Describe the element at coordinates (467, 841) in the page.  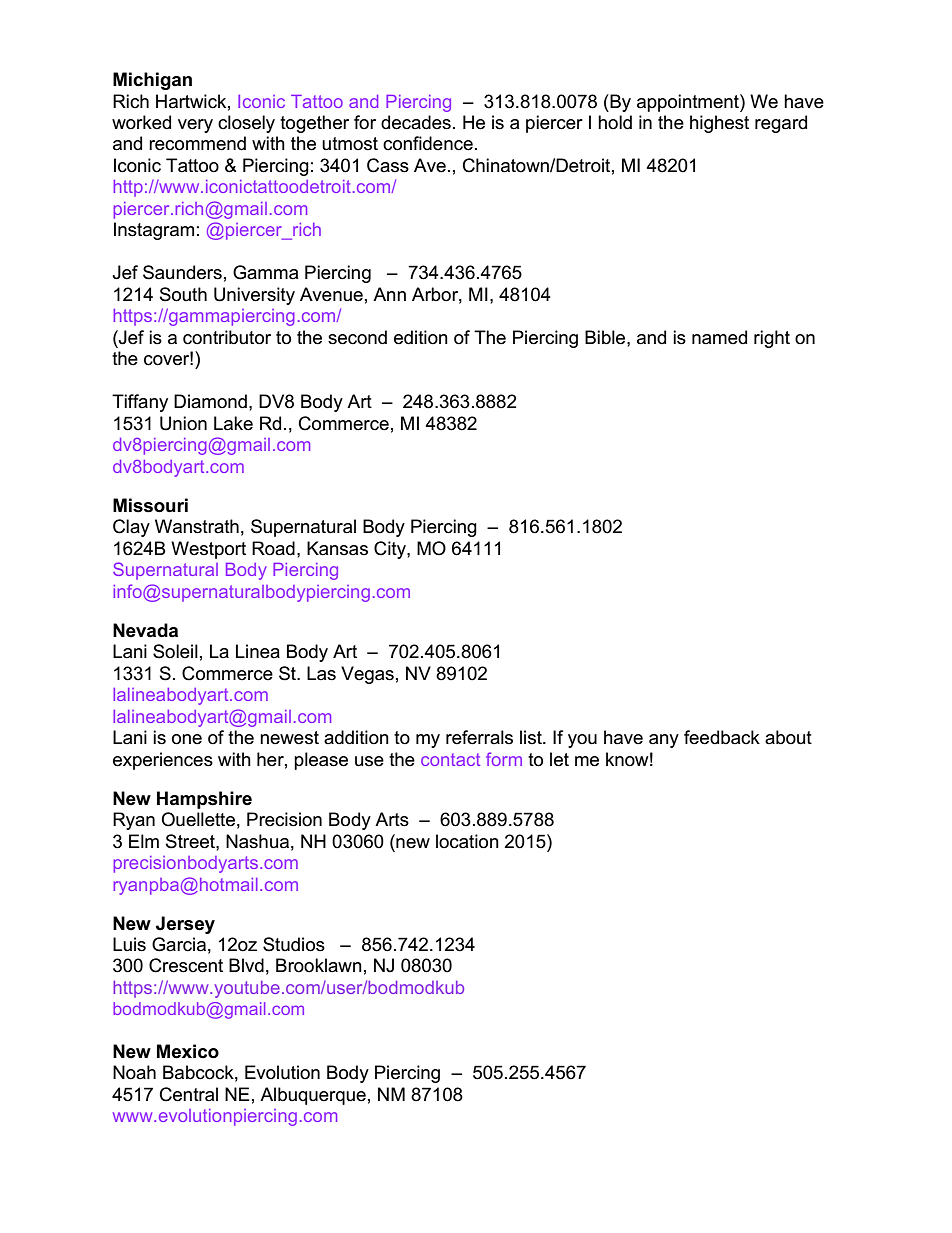
I see `location` at that location.
